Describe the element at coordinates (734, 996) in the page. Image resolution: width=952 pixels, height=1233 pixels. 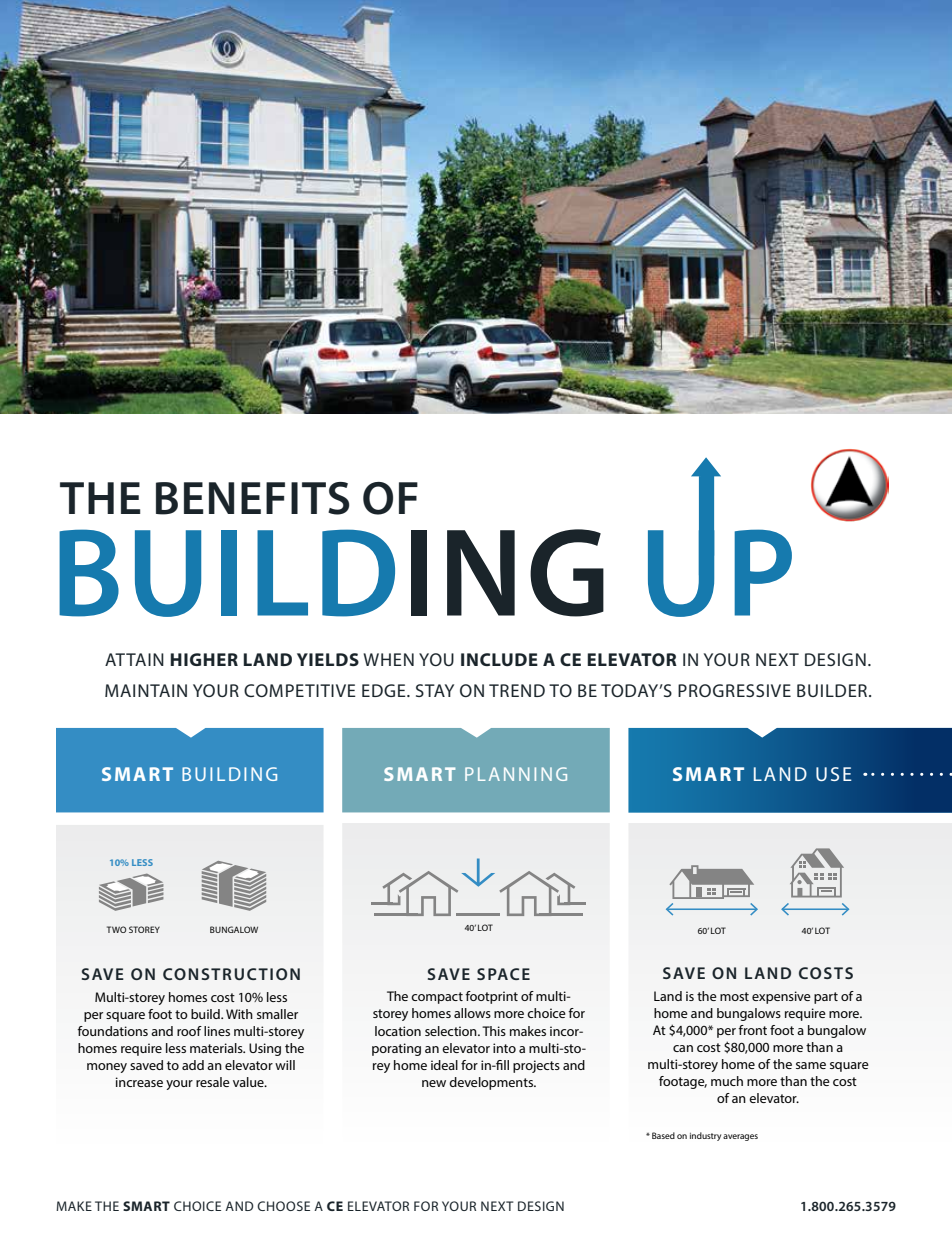
I see `most` at that location.
